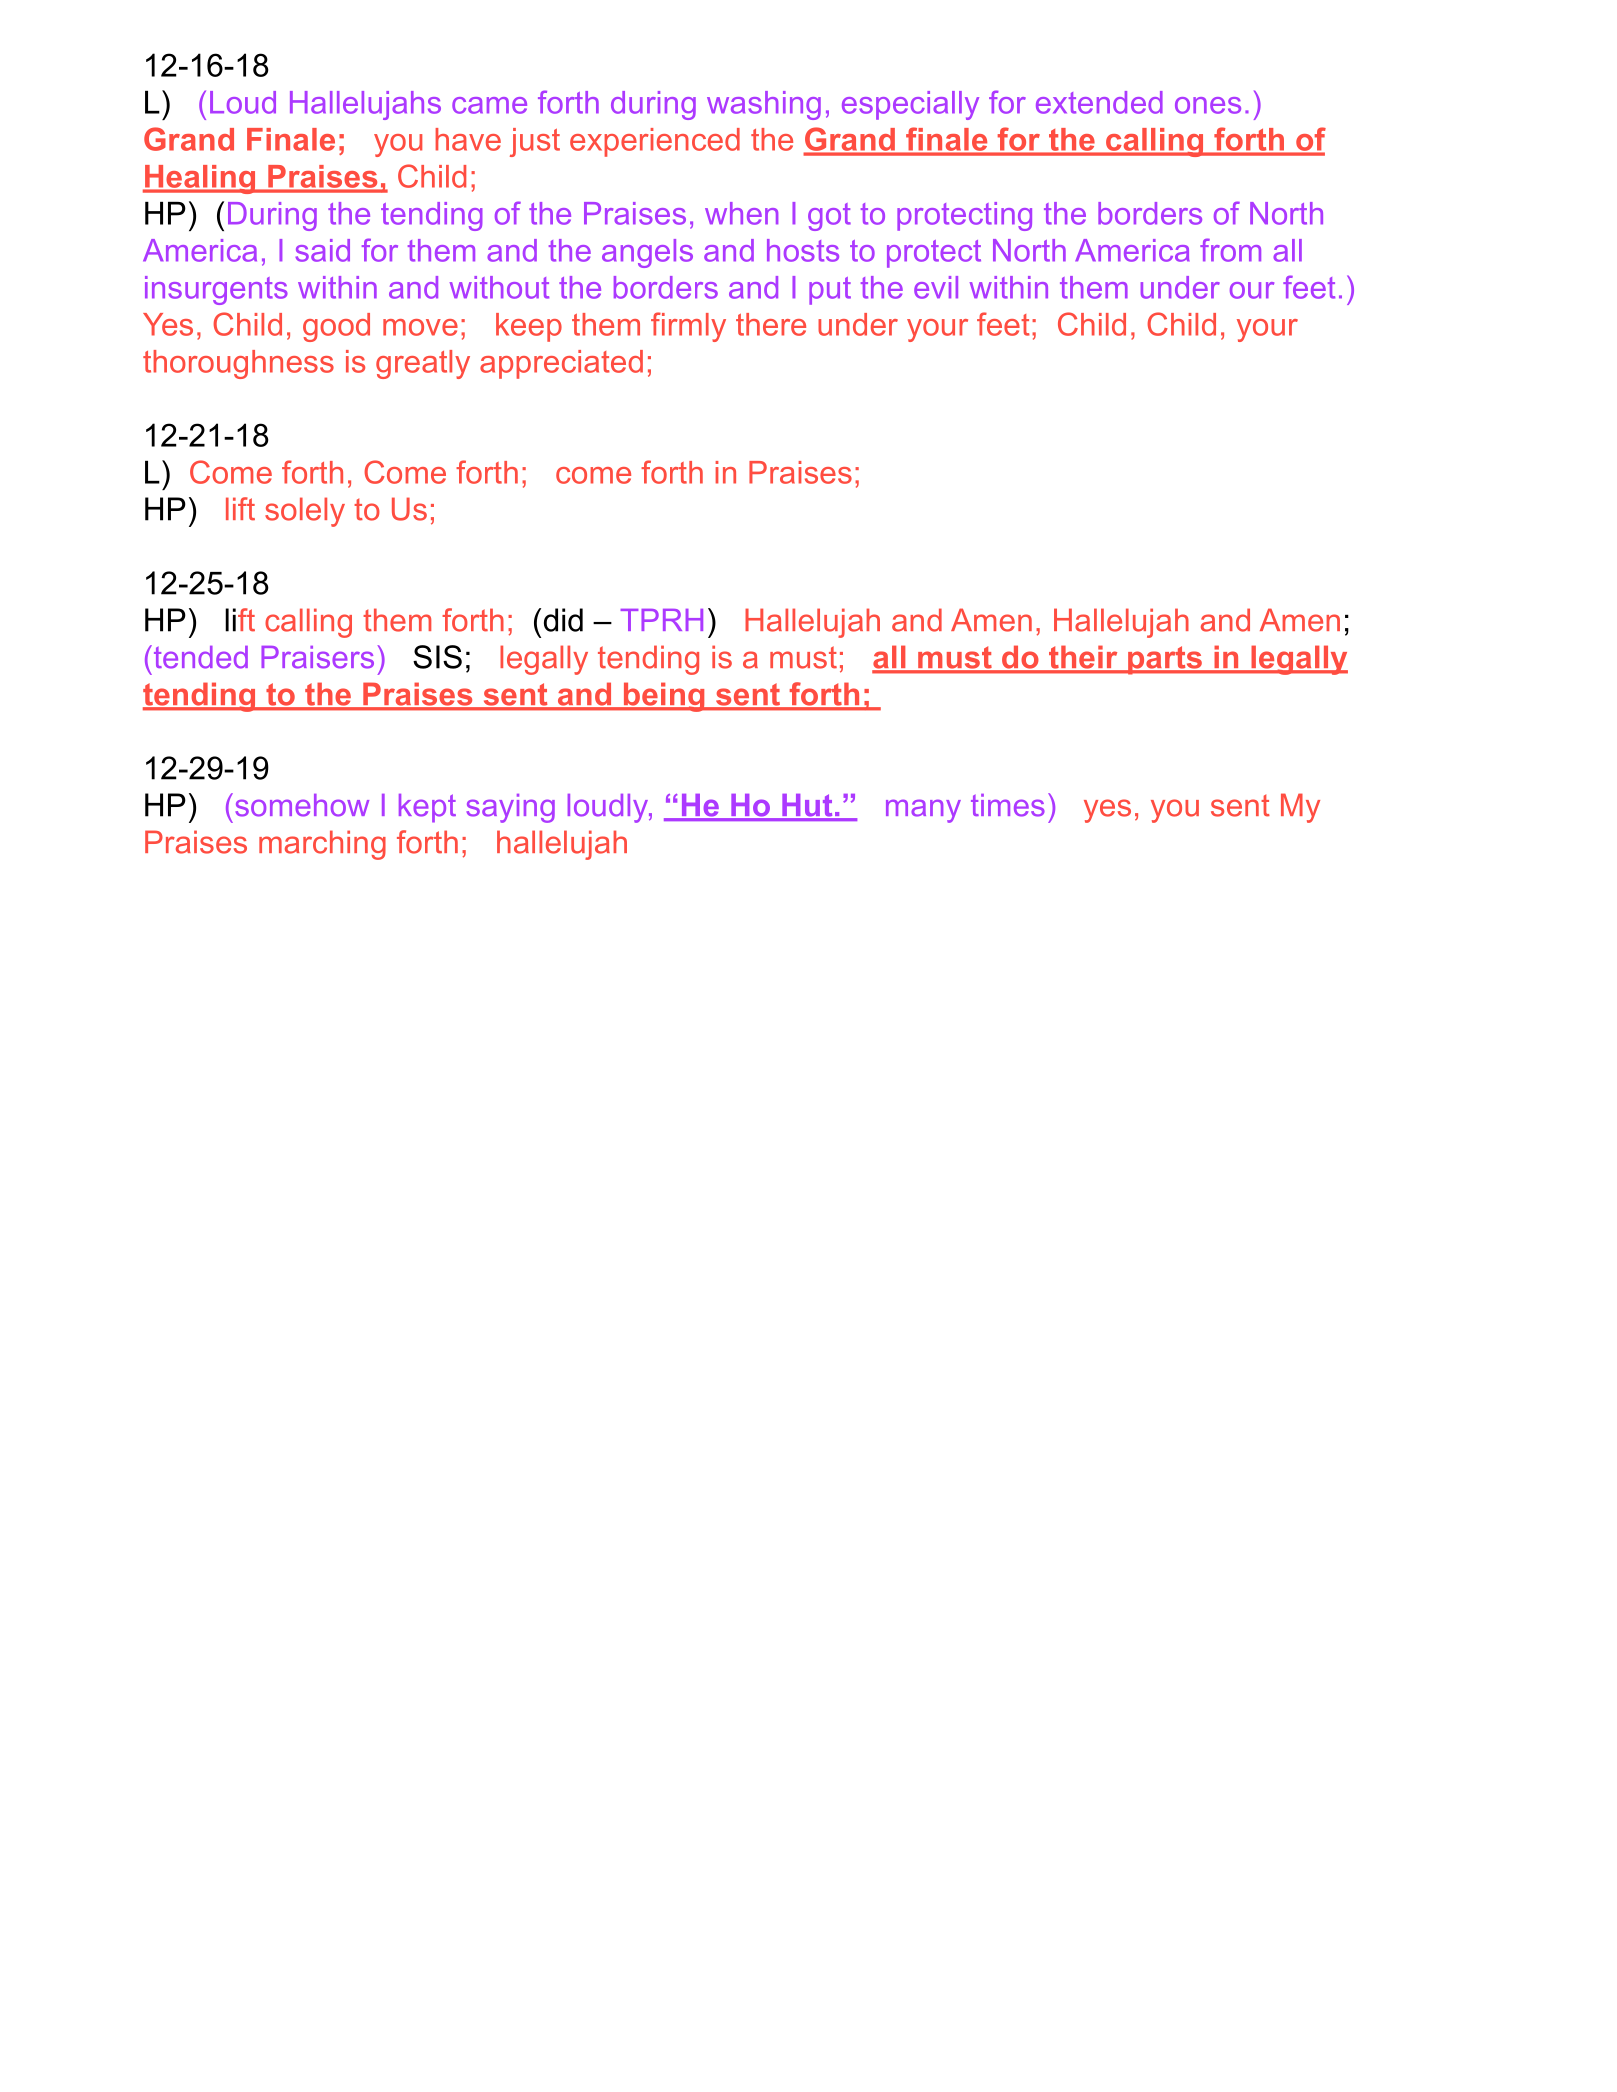  What do you see at coordinates (511, 808) in the image?
I see `saying` at bounding box center [511, 808].
